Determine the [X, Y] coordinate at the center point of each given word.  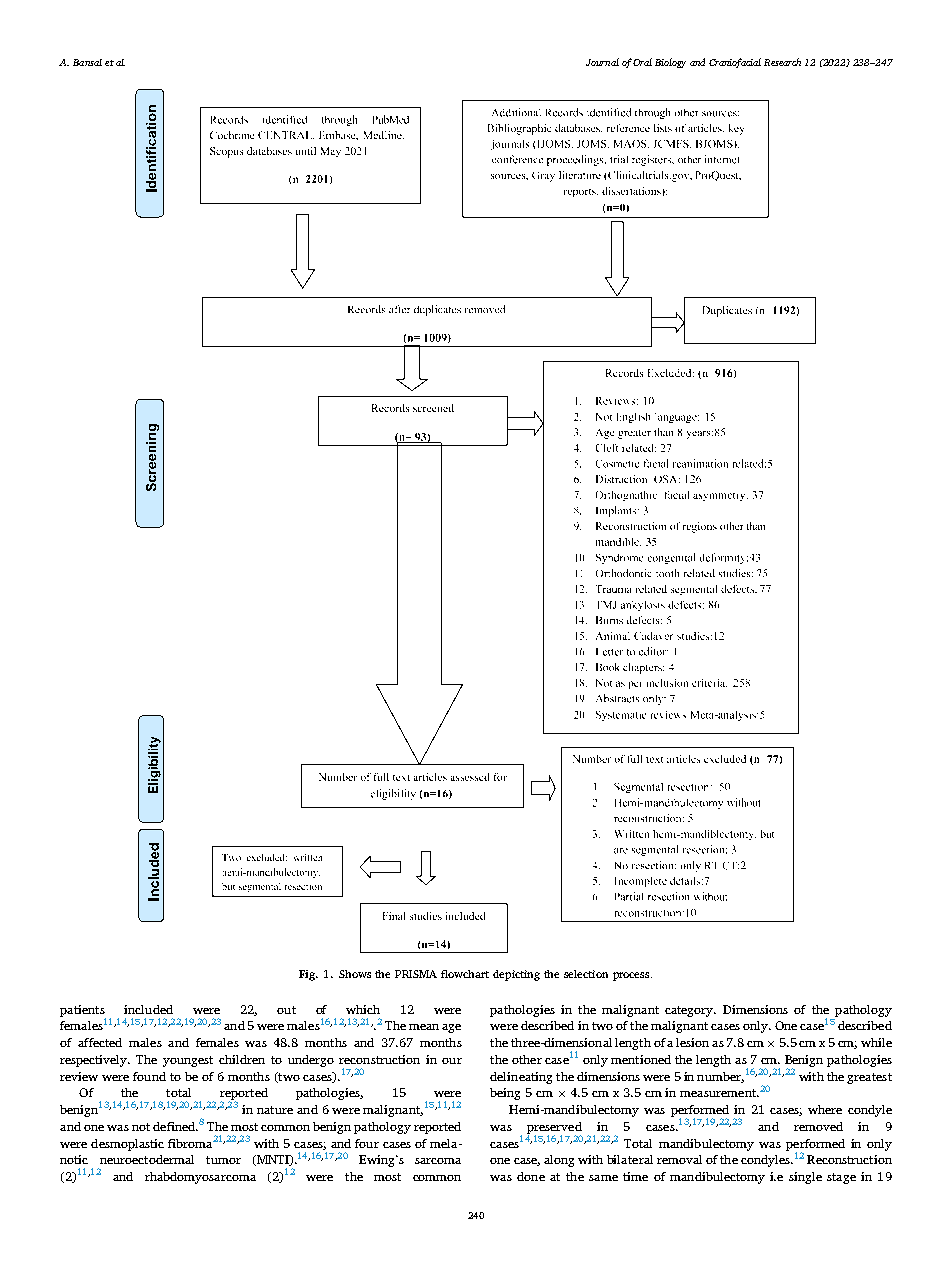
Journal [602, 62]
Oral [642, 62]
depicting [516, 975]
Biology [670, 63]
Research [782, 62]
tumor [223, 1160]
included [148, 1009]
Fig [308, 975]
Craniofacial [735, 63]
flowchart [465, 974]
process [632, 976]
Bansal [87, 62]
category [690, 1011]
